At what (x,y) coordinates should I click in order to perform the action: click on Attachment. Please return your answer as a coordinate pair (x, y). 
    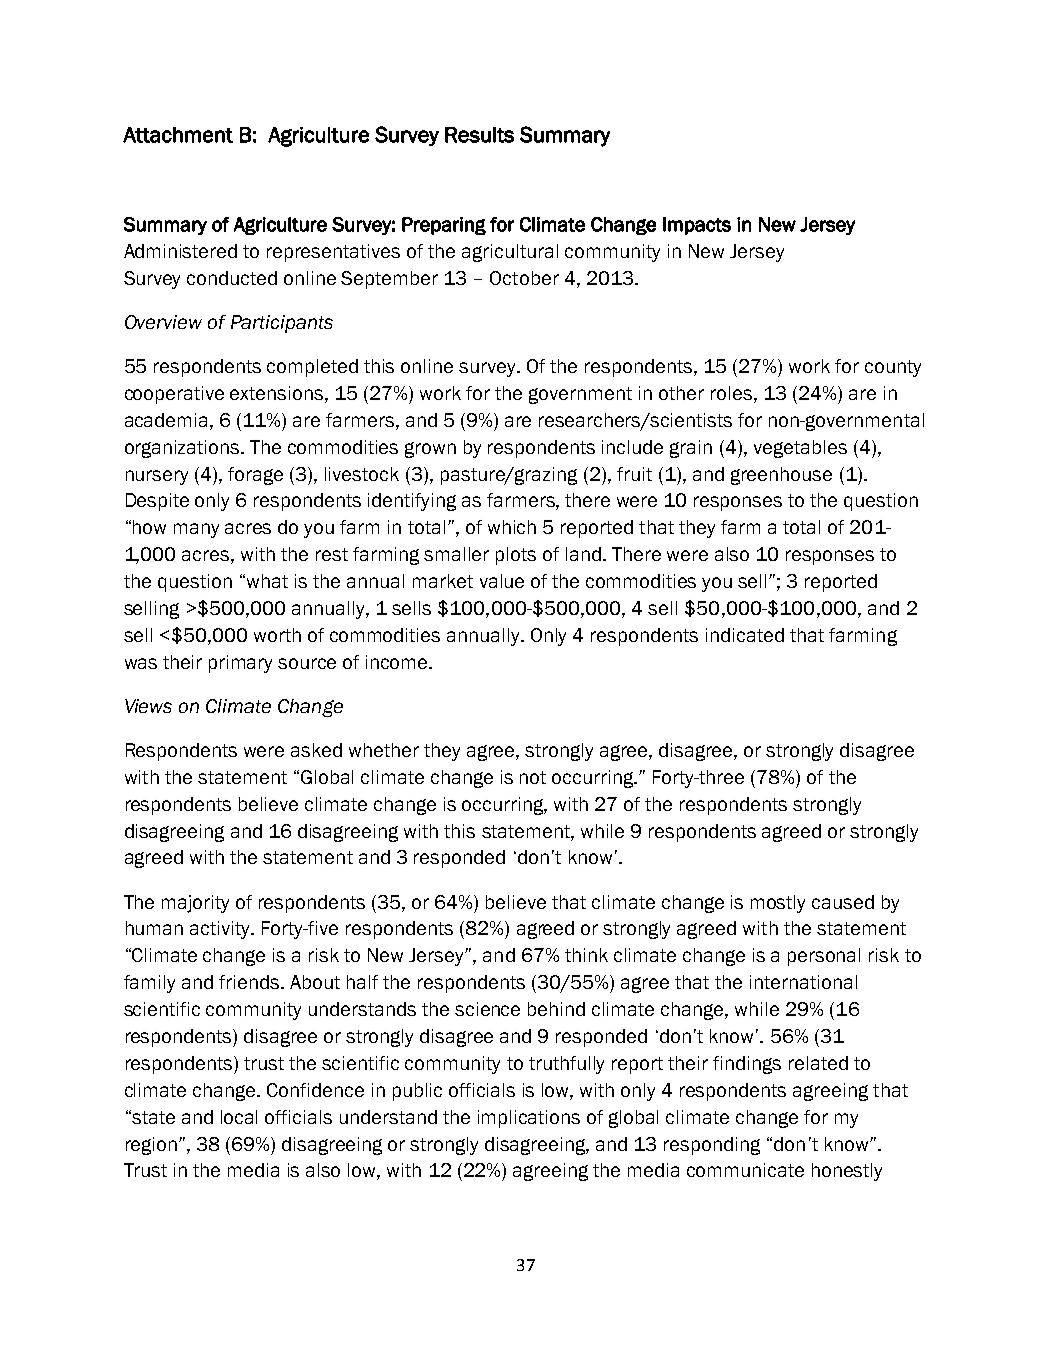
    Looking at the image, I should click on (178, 135).
